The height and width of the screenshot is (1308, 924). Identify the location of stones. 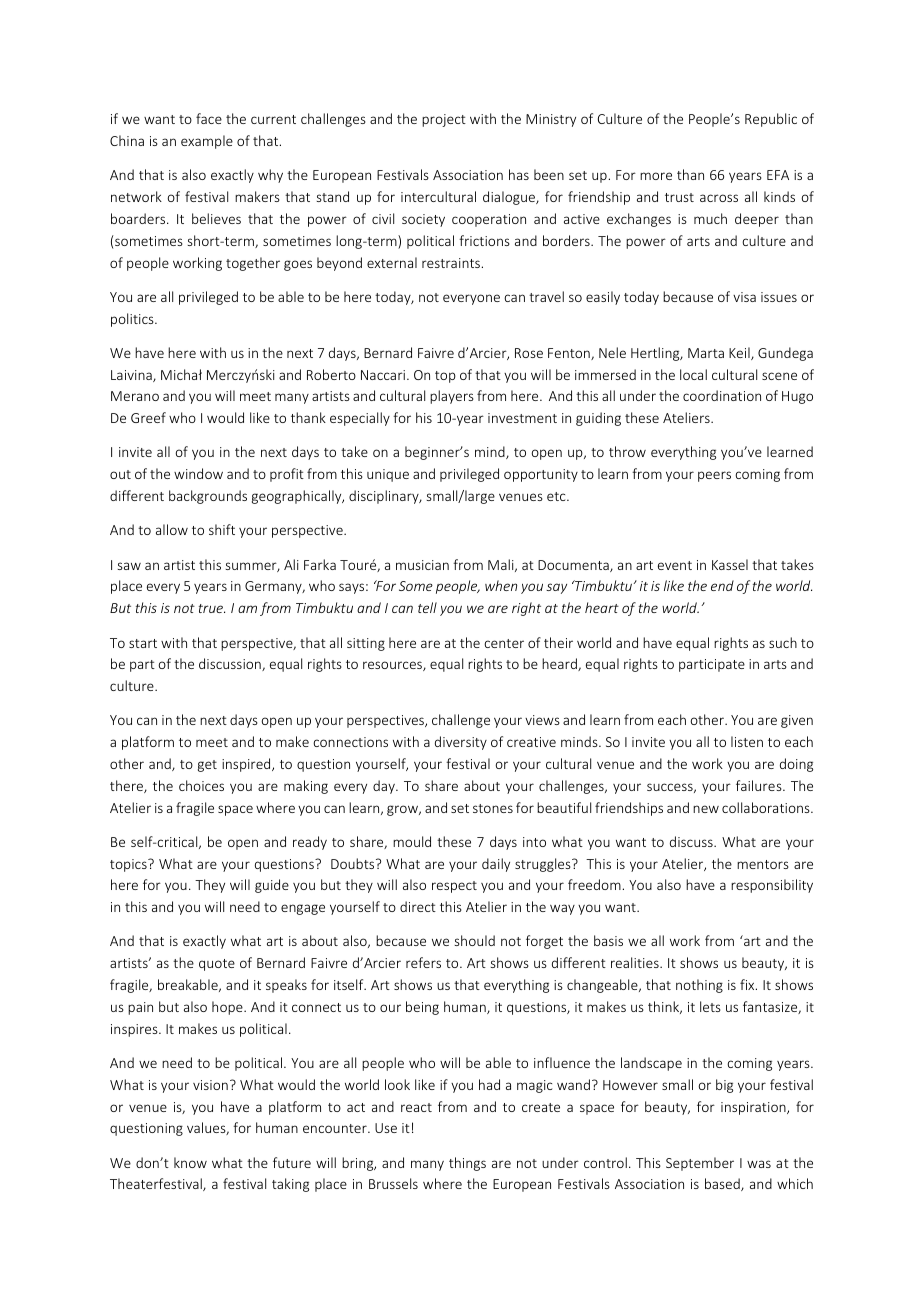
(493, 808).
